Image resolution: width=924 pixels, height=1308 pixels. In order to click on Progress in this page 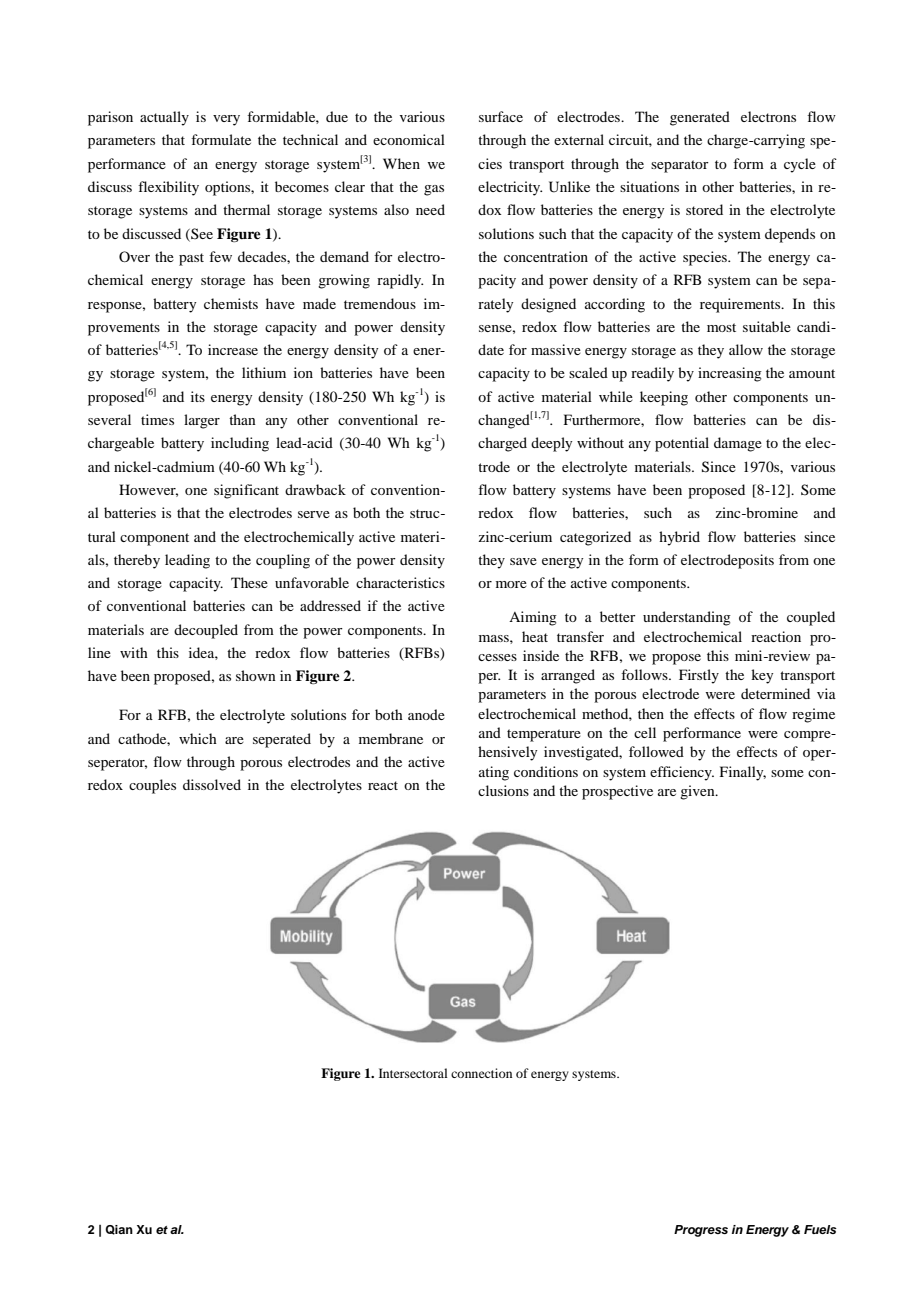, I will do `click(701, 1231)`.
